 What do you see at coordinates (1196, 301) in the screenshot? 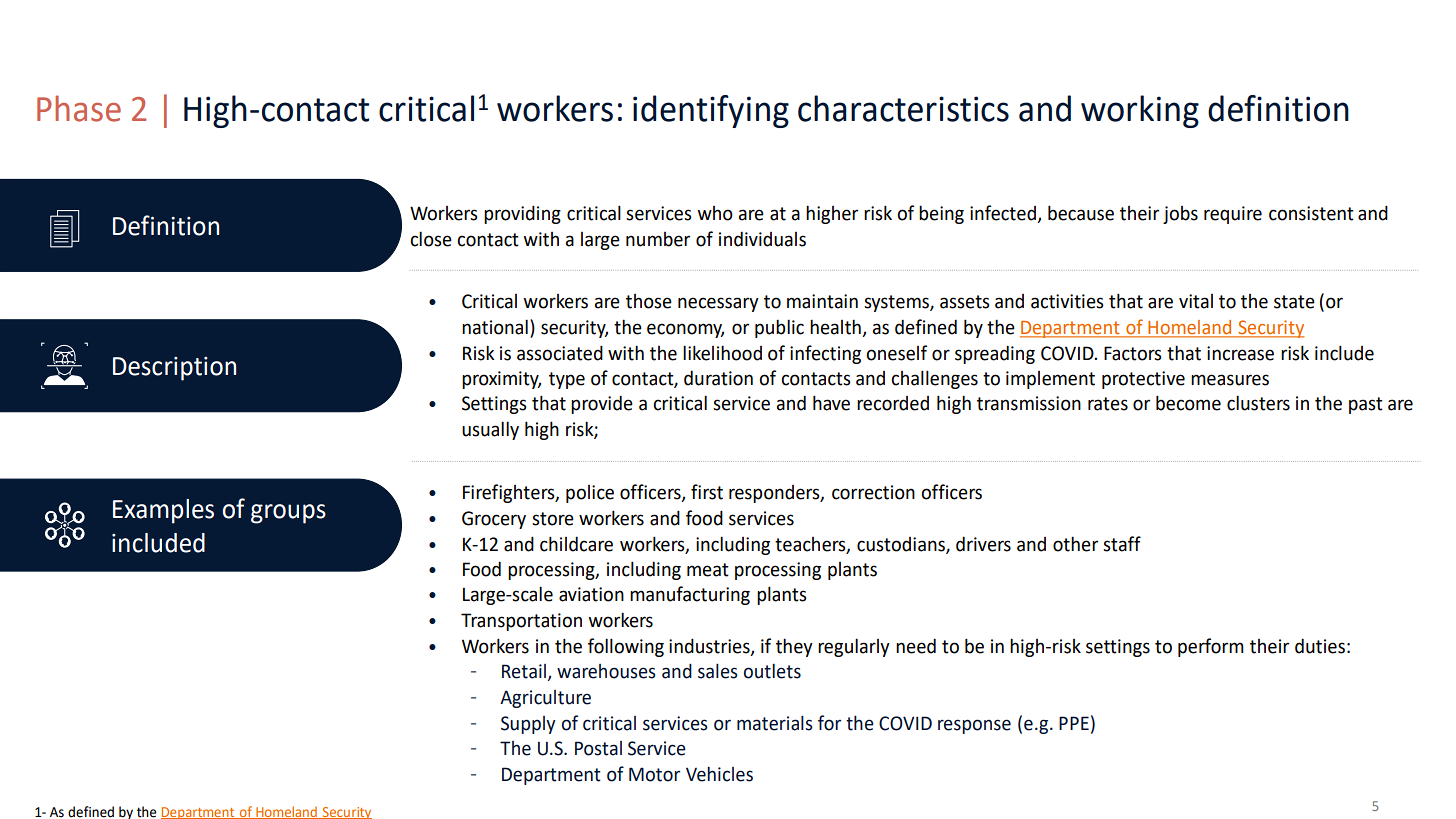
I see `vital` at bounding box center [1196, 301].
